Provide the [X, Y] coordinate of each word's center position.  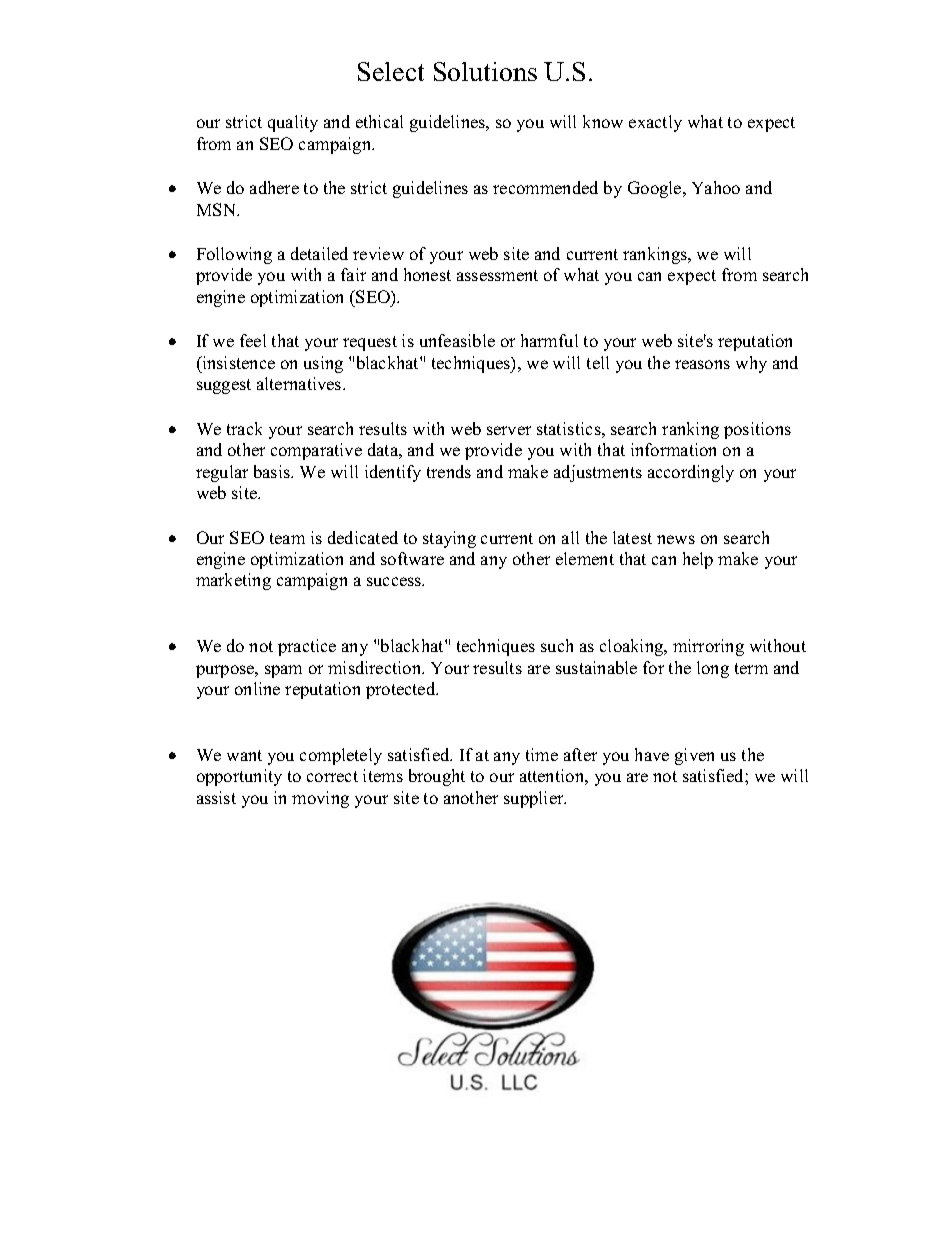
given [694, 756]
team [287, 538]
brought [437, 777]
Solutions [485, 71]
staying [449, 539]
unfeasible [457, 340]
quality [293, 123]
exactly [655, 123]
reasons [702, 364]
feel [253, 340]
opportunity [239, 777]
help [698, 560]
